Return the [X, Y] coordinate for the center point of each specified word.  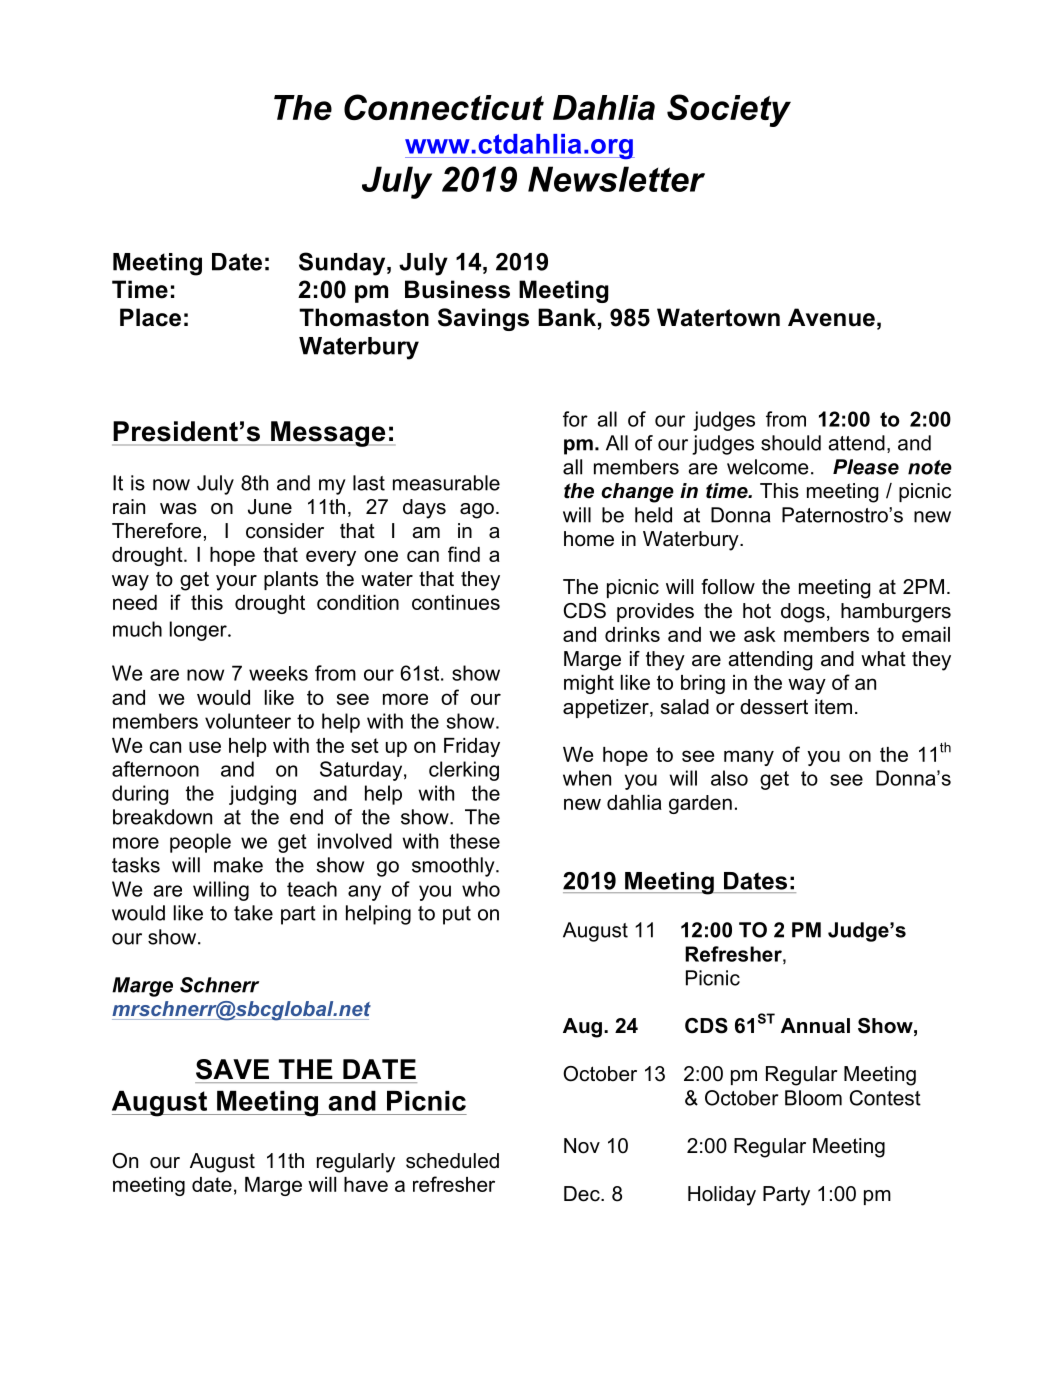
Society [729, 110]
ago [477, 511]
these [475, 841]
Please [866, 467]
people [200, 843]
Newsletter [616, 179]
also [729, 778]
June [270, 507]
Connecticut [444, 107]
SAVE [232, 1069]
